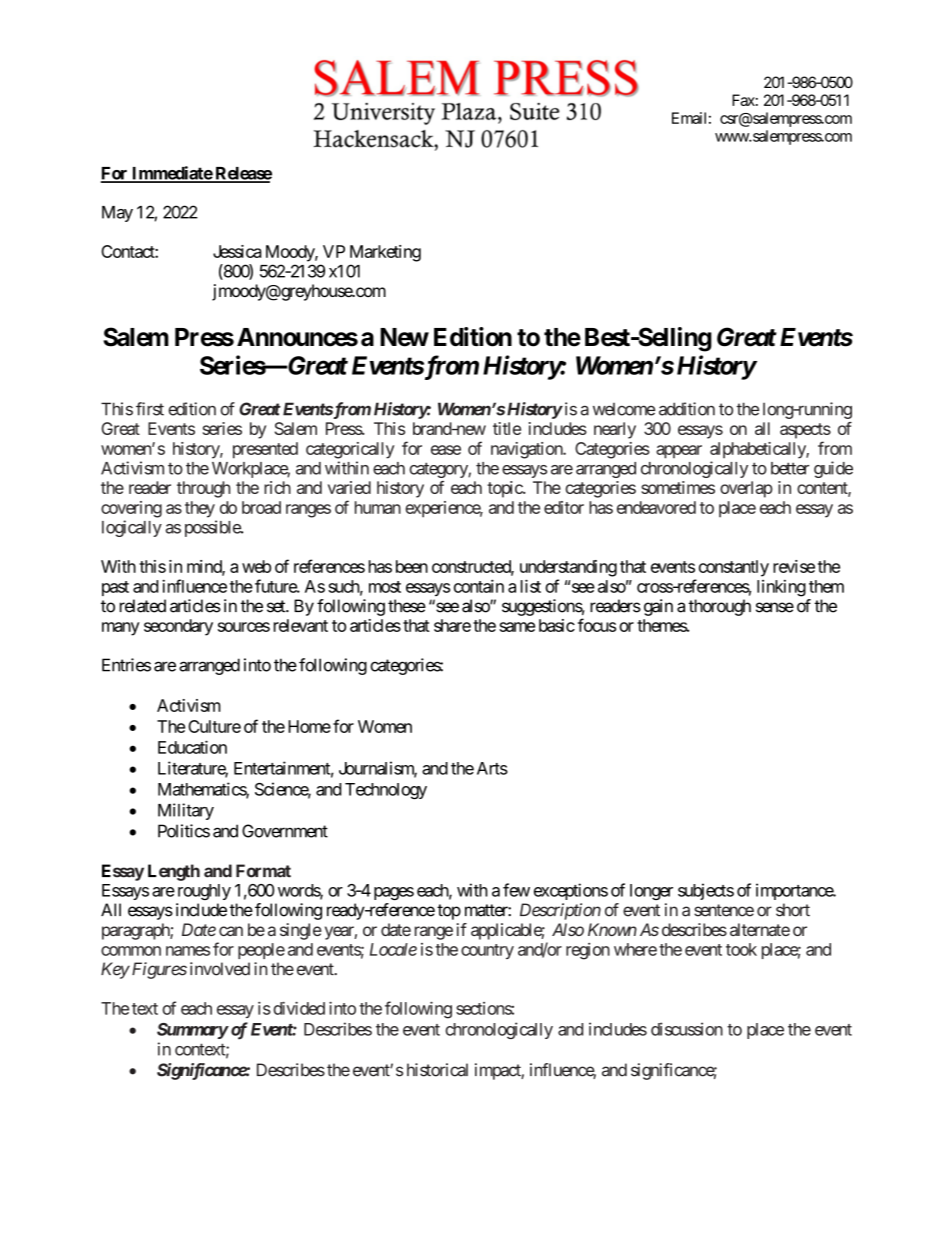 This screenshot has height=1233, width=952. I want to click on Marketing, so click(385, 253).
